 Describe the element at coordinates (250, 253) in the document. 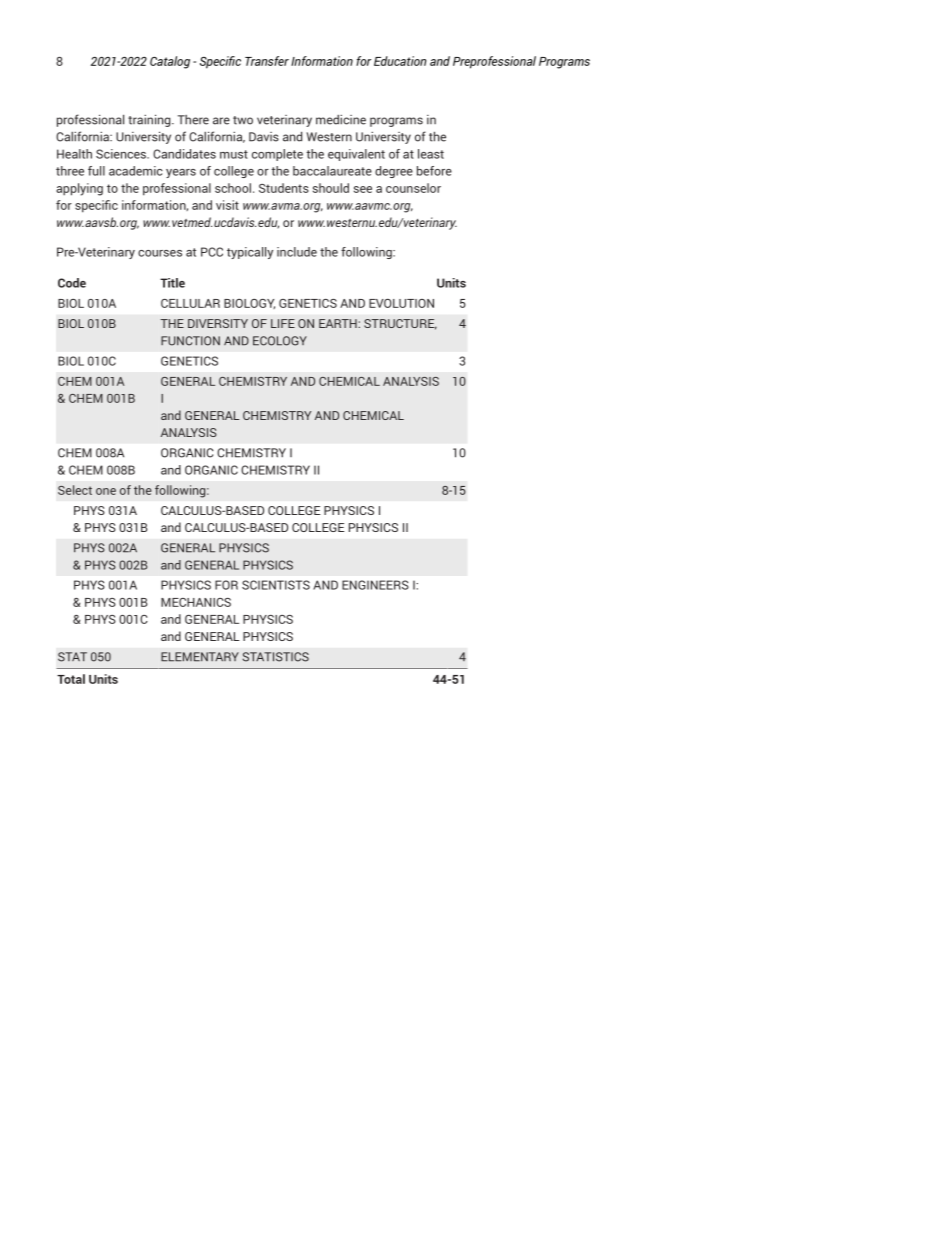

I see `typically` at that location.
